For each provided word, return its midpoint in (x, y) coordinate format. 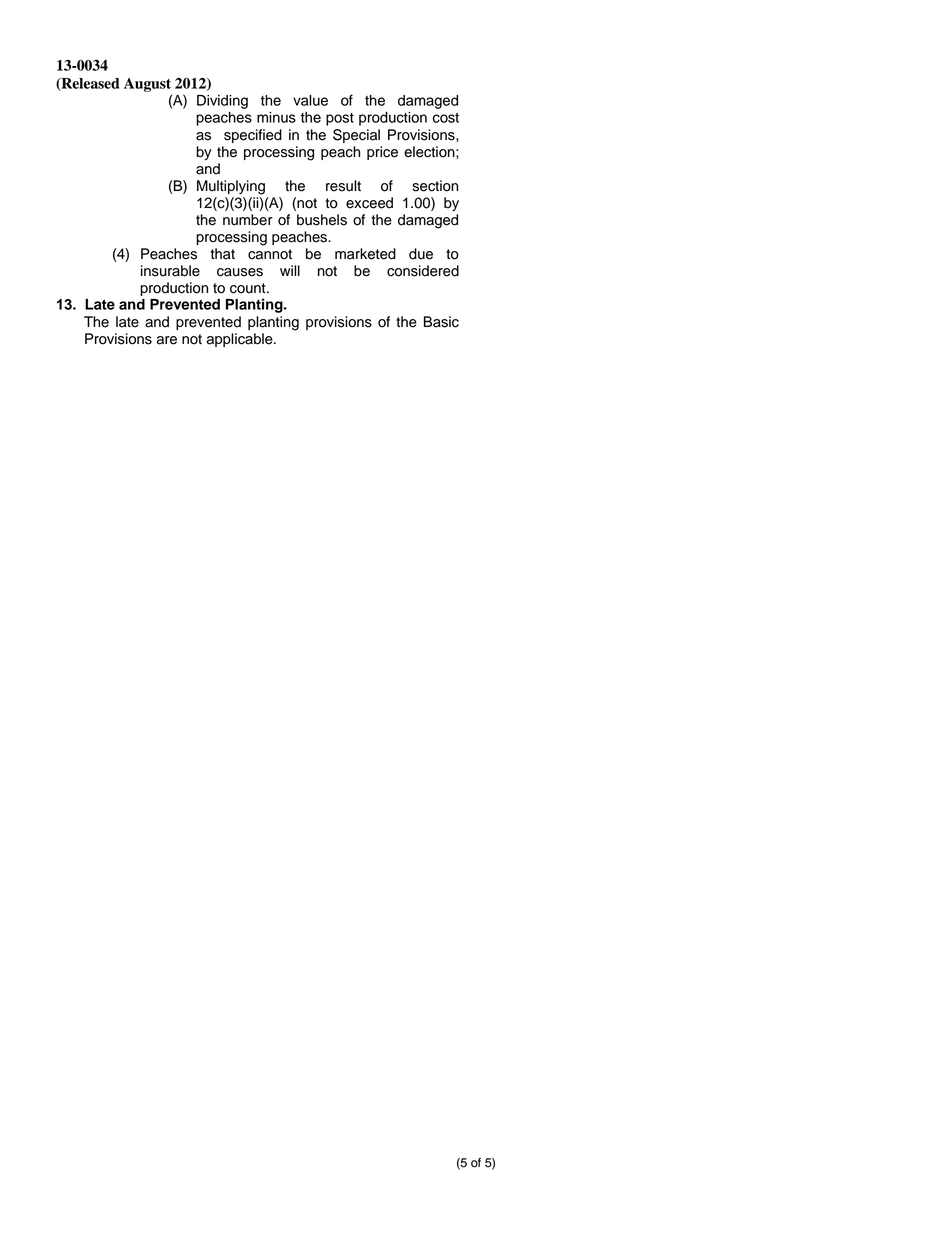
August (147, 85)
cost (446, 118)
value (310, 100)
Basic (441, 322)
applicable (241, 340)
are (167, 340)
